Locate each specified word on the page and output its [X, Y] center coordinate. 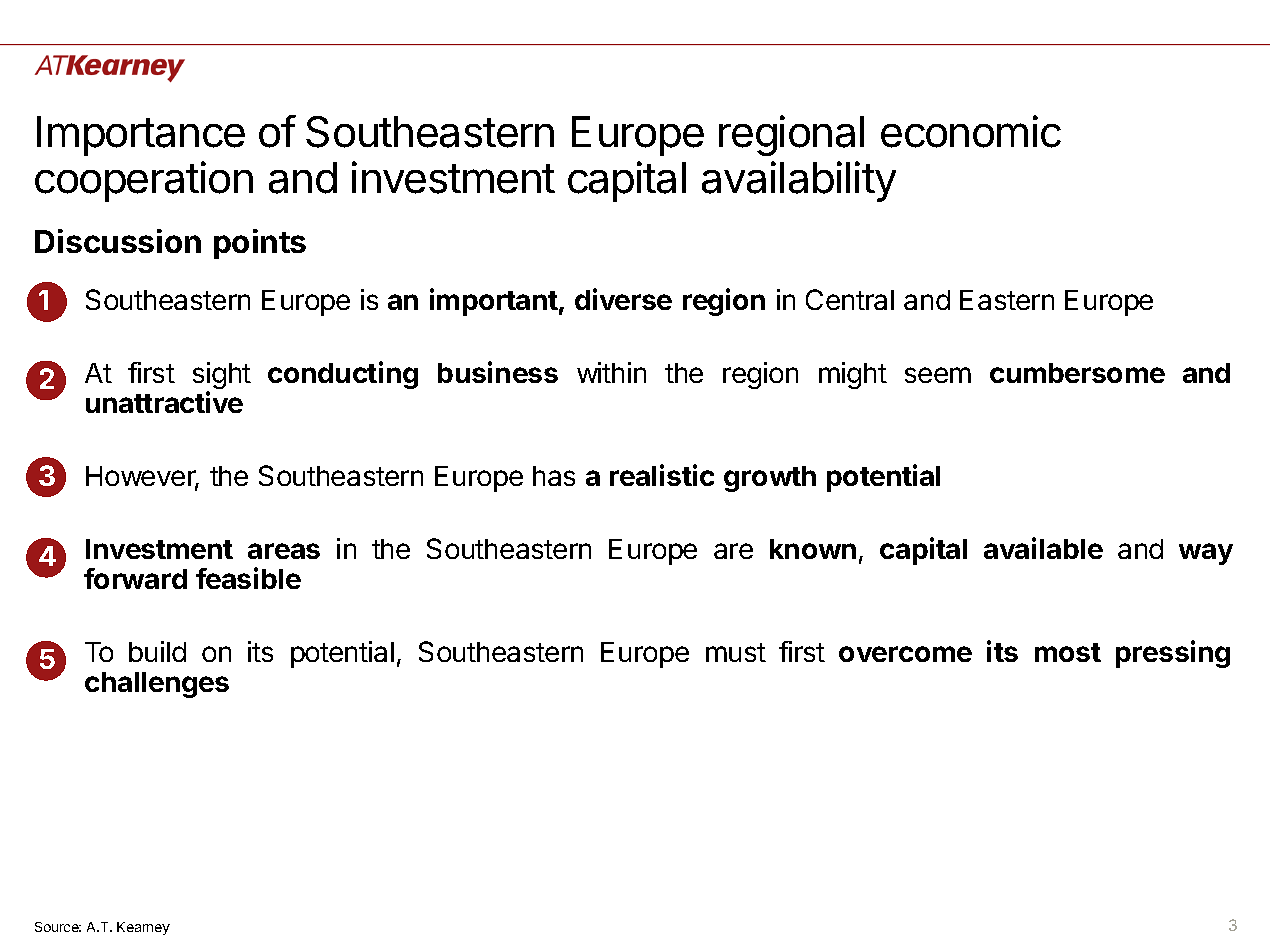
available [1043, 548]
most [1068, 652]
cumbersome [1077, 373]
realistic [662, 475]
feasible [248, 578]
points [260, 244]
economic [971, 131]
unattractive [164, 402]
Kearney [143, 928]
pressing [1173, 654]
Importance [141, 136]
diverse [623, 299]
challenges [157, 685]
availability [799, 181]
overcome [905, 654]
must [736, 652]
